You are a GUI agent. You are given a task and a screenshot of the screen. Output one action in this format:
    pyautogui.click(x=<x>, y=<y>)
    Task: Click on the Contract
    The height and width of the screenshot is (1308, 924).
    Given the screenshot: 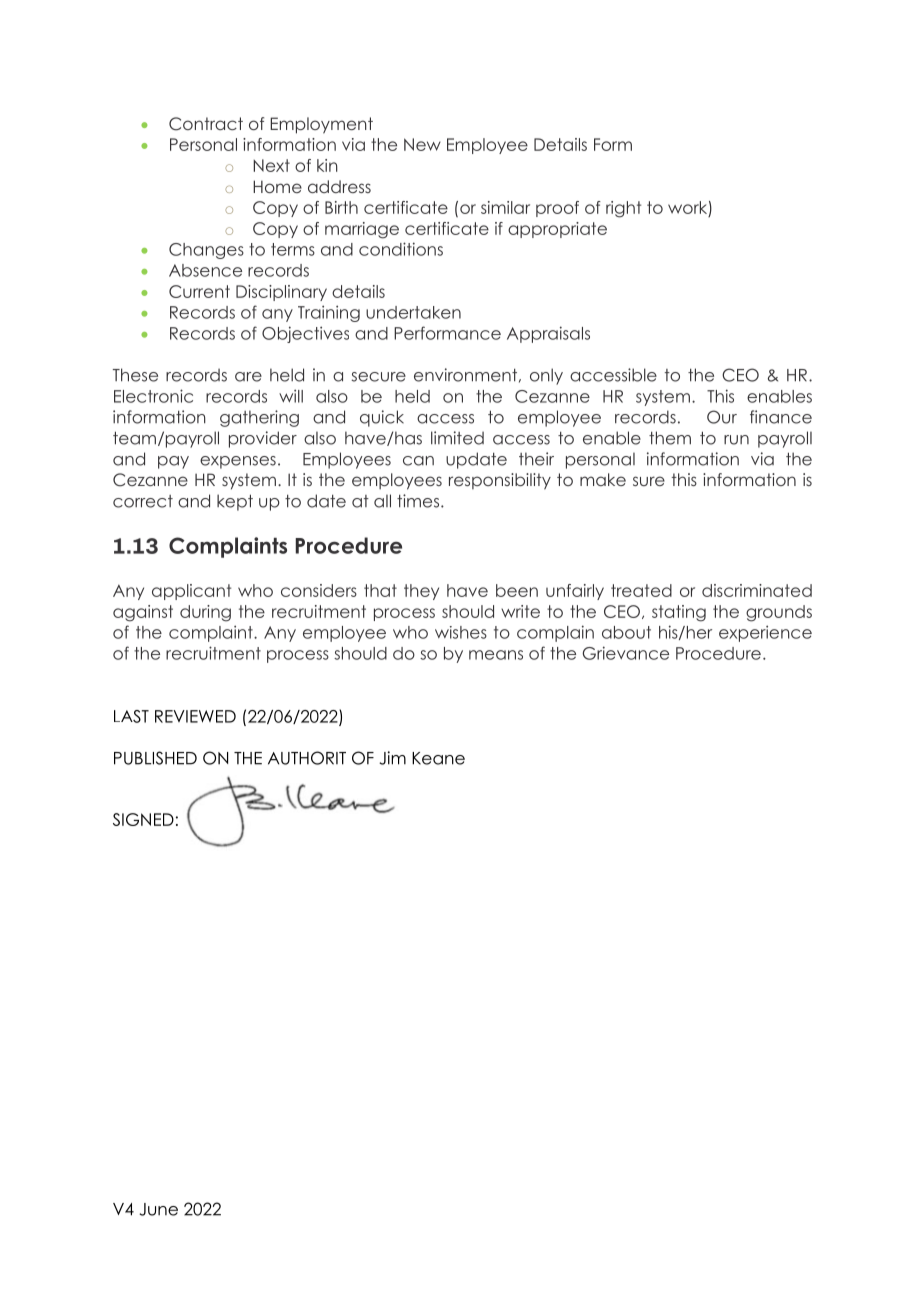 What is the action you would take?
    pyautogui.click(x=206, y=124)
